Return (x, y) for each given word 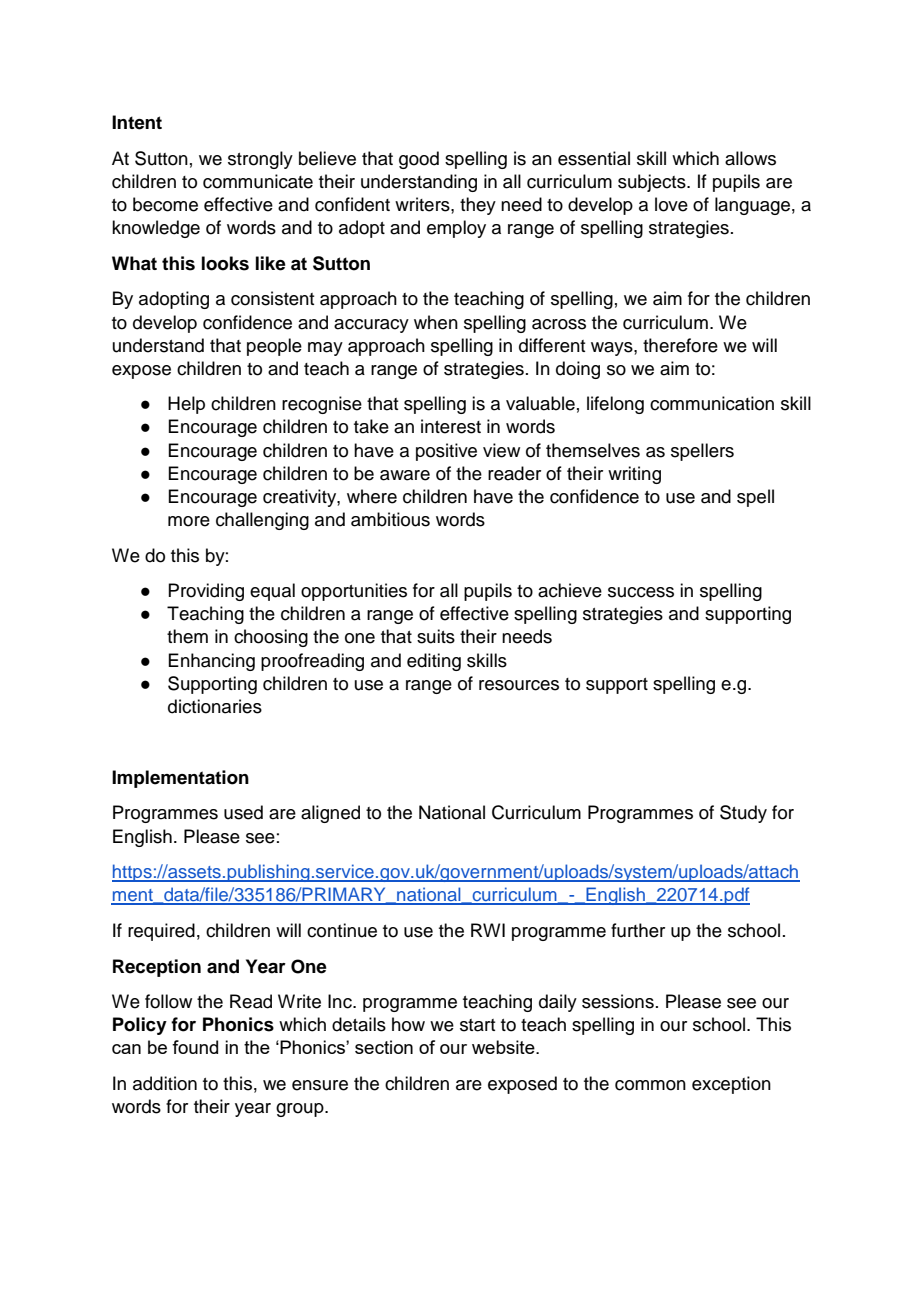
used (243, 812)
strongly (260, 160)
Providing (206, 592)
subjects (653, 183)
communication (712, 403)
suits (436, 636)
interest (451, 426)
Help (186, 405)
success (641, 592)
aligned (330, 814)
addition (165, 1083)
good (419, 160)
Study (743, 814)
